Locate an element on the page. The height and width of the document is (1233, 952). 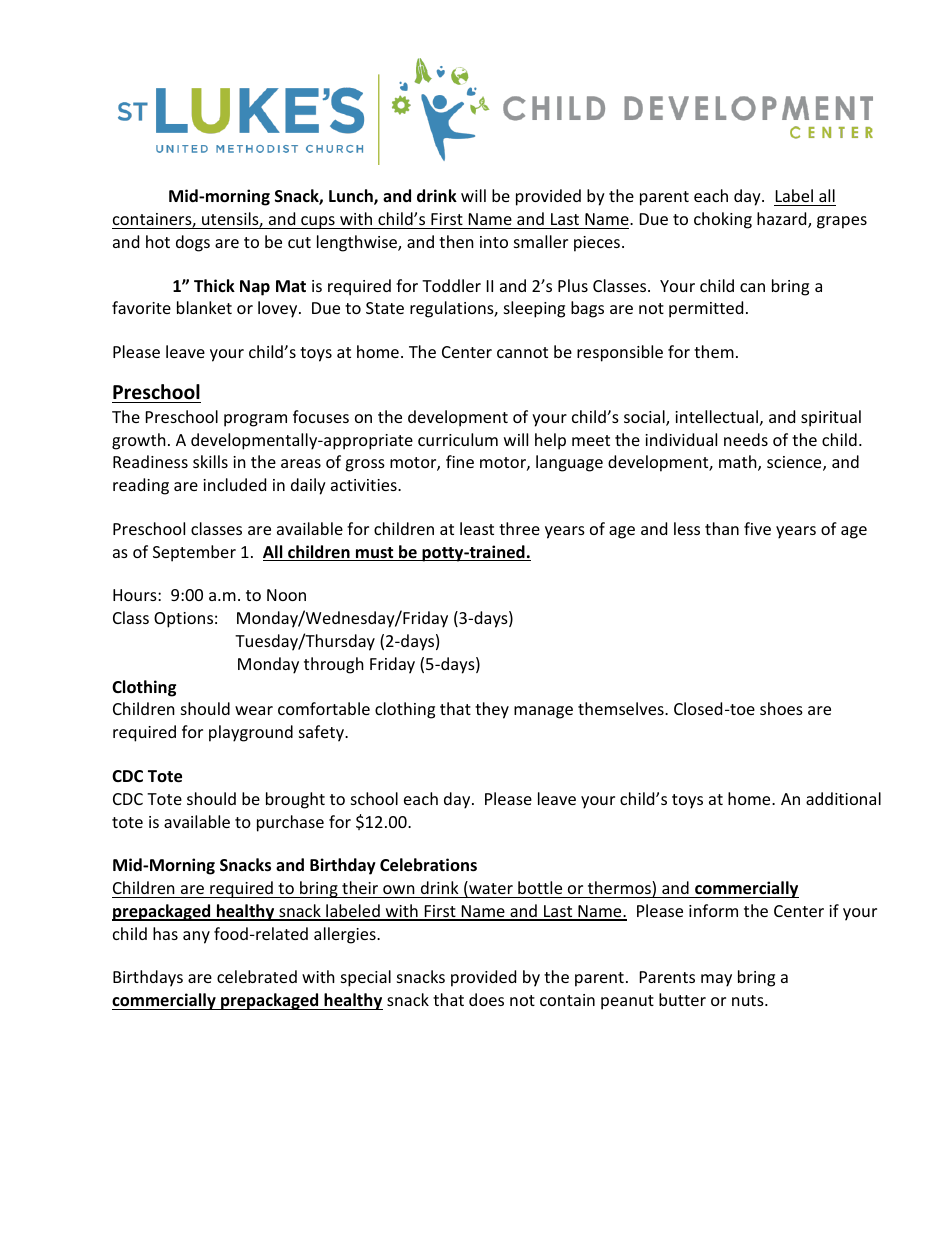
into is located at coordinates (494, 242).
